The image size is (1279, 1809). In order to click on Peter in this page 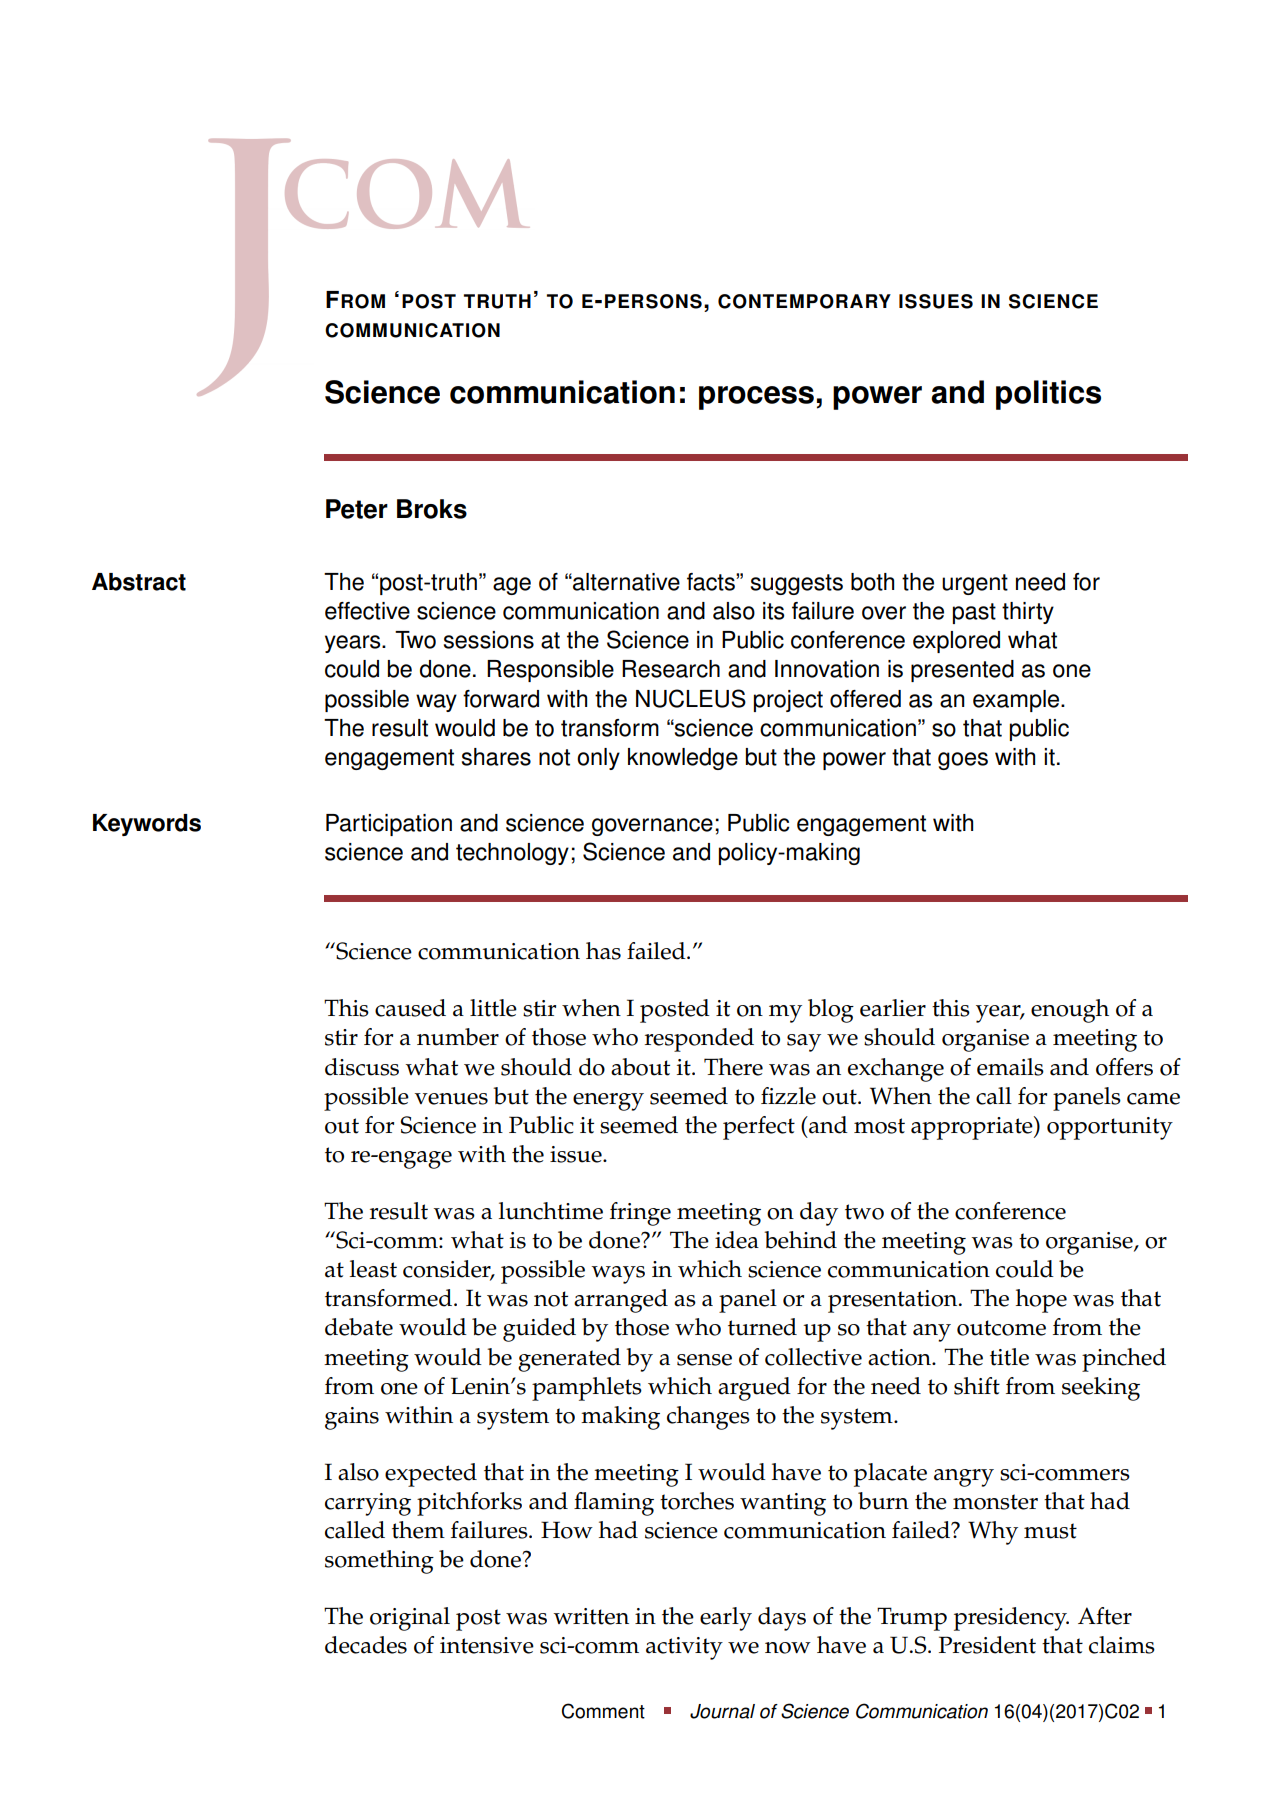, I will do `click(357, 509)`.
